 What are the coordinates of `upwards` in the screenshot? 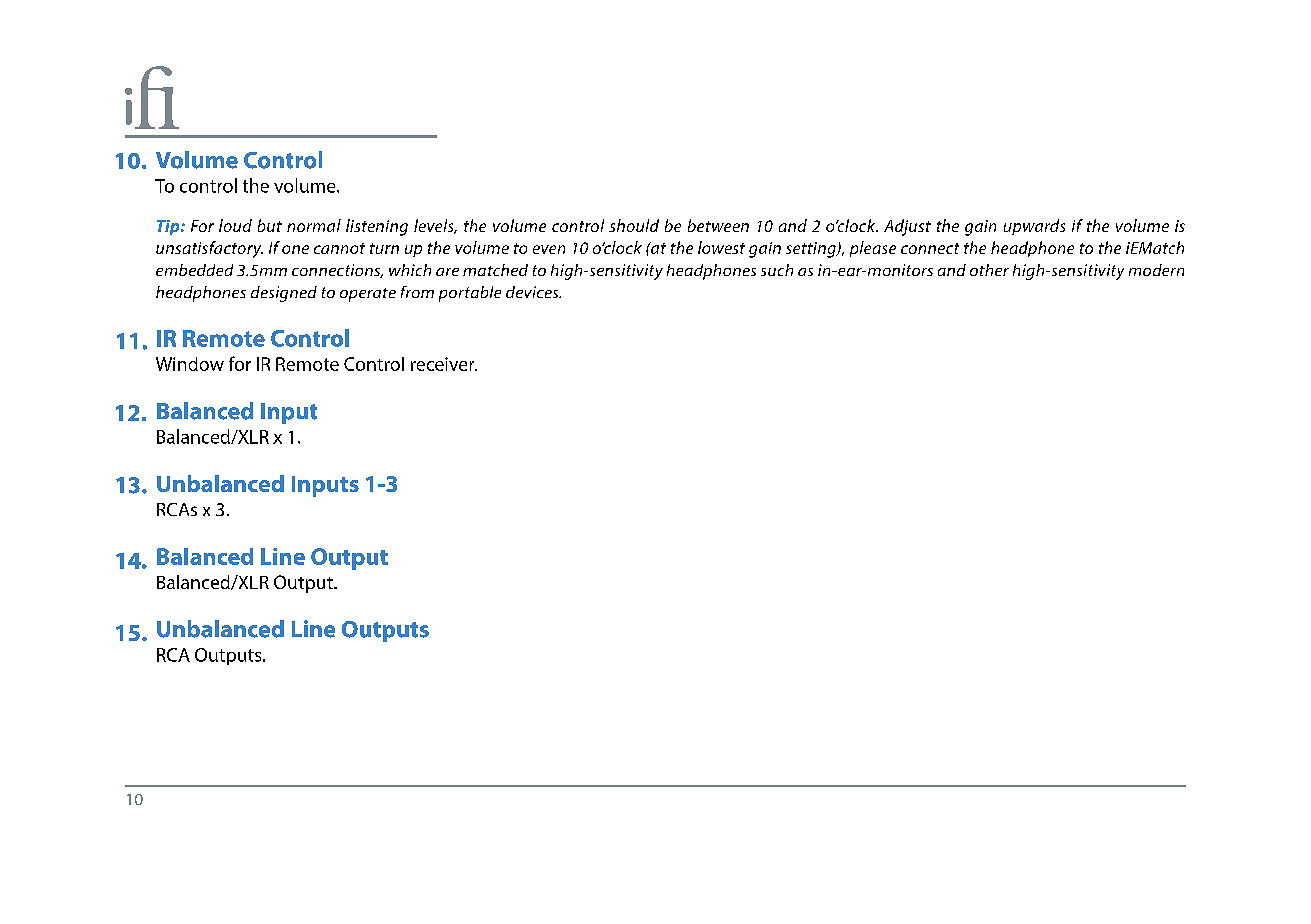 It's located at (1034, 227).
